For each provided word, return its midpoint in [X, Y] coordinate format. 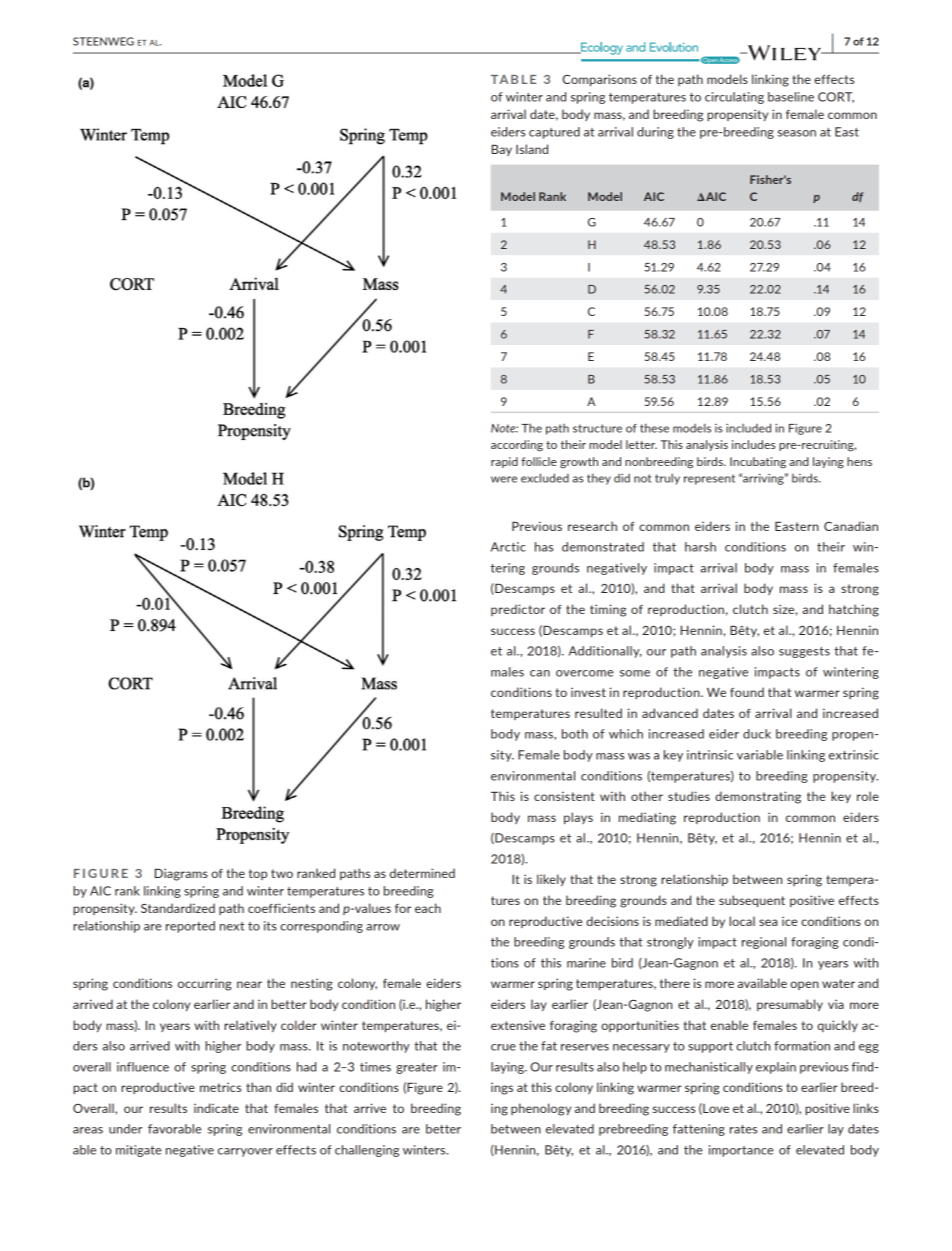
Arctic [508, 547]
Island [532, 149]
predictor [518, 610]
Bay [502, 150]
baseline [791, 97]
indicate [216, 1108]
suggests [804, 652]
